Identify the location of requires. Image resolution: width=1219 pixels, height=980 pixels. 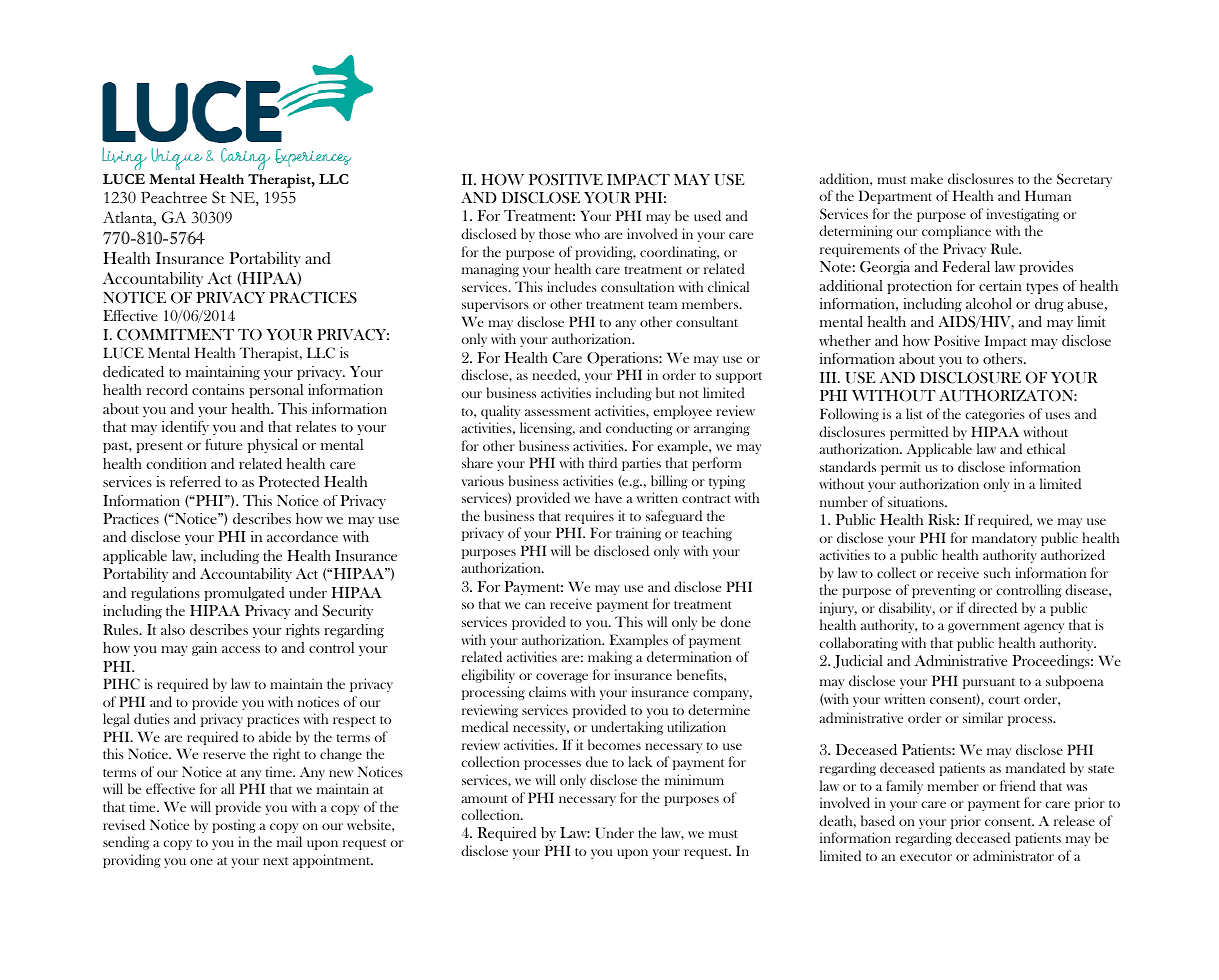
(589, 517).
